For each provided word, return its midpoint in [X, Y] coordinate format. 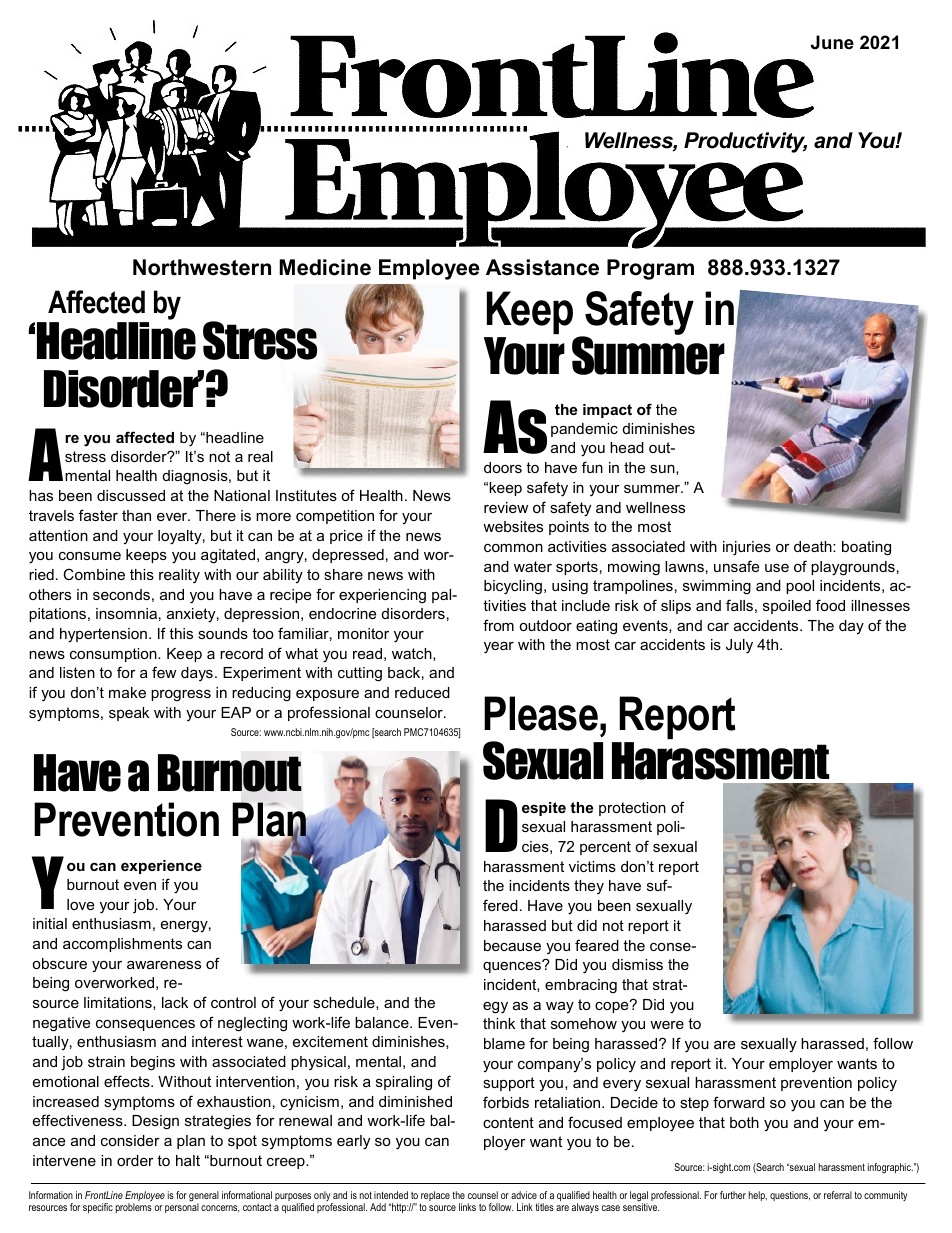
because [512, 945]
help [758, 1196]
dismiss [637, 964]
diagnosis [196, 477]
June [832, 42]
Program [650, 269]
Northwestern [202, 267]
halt [188, 1160]
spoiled [787, 607]
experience [161, 867]
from [498, 625]
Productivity [745, 142]
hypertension [103, 635]
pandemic [584, 430]
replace [435, 1197]
